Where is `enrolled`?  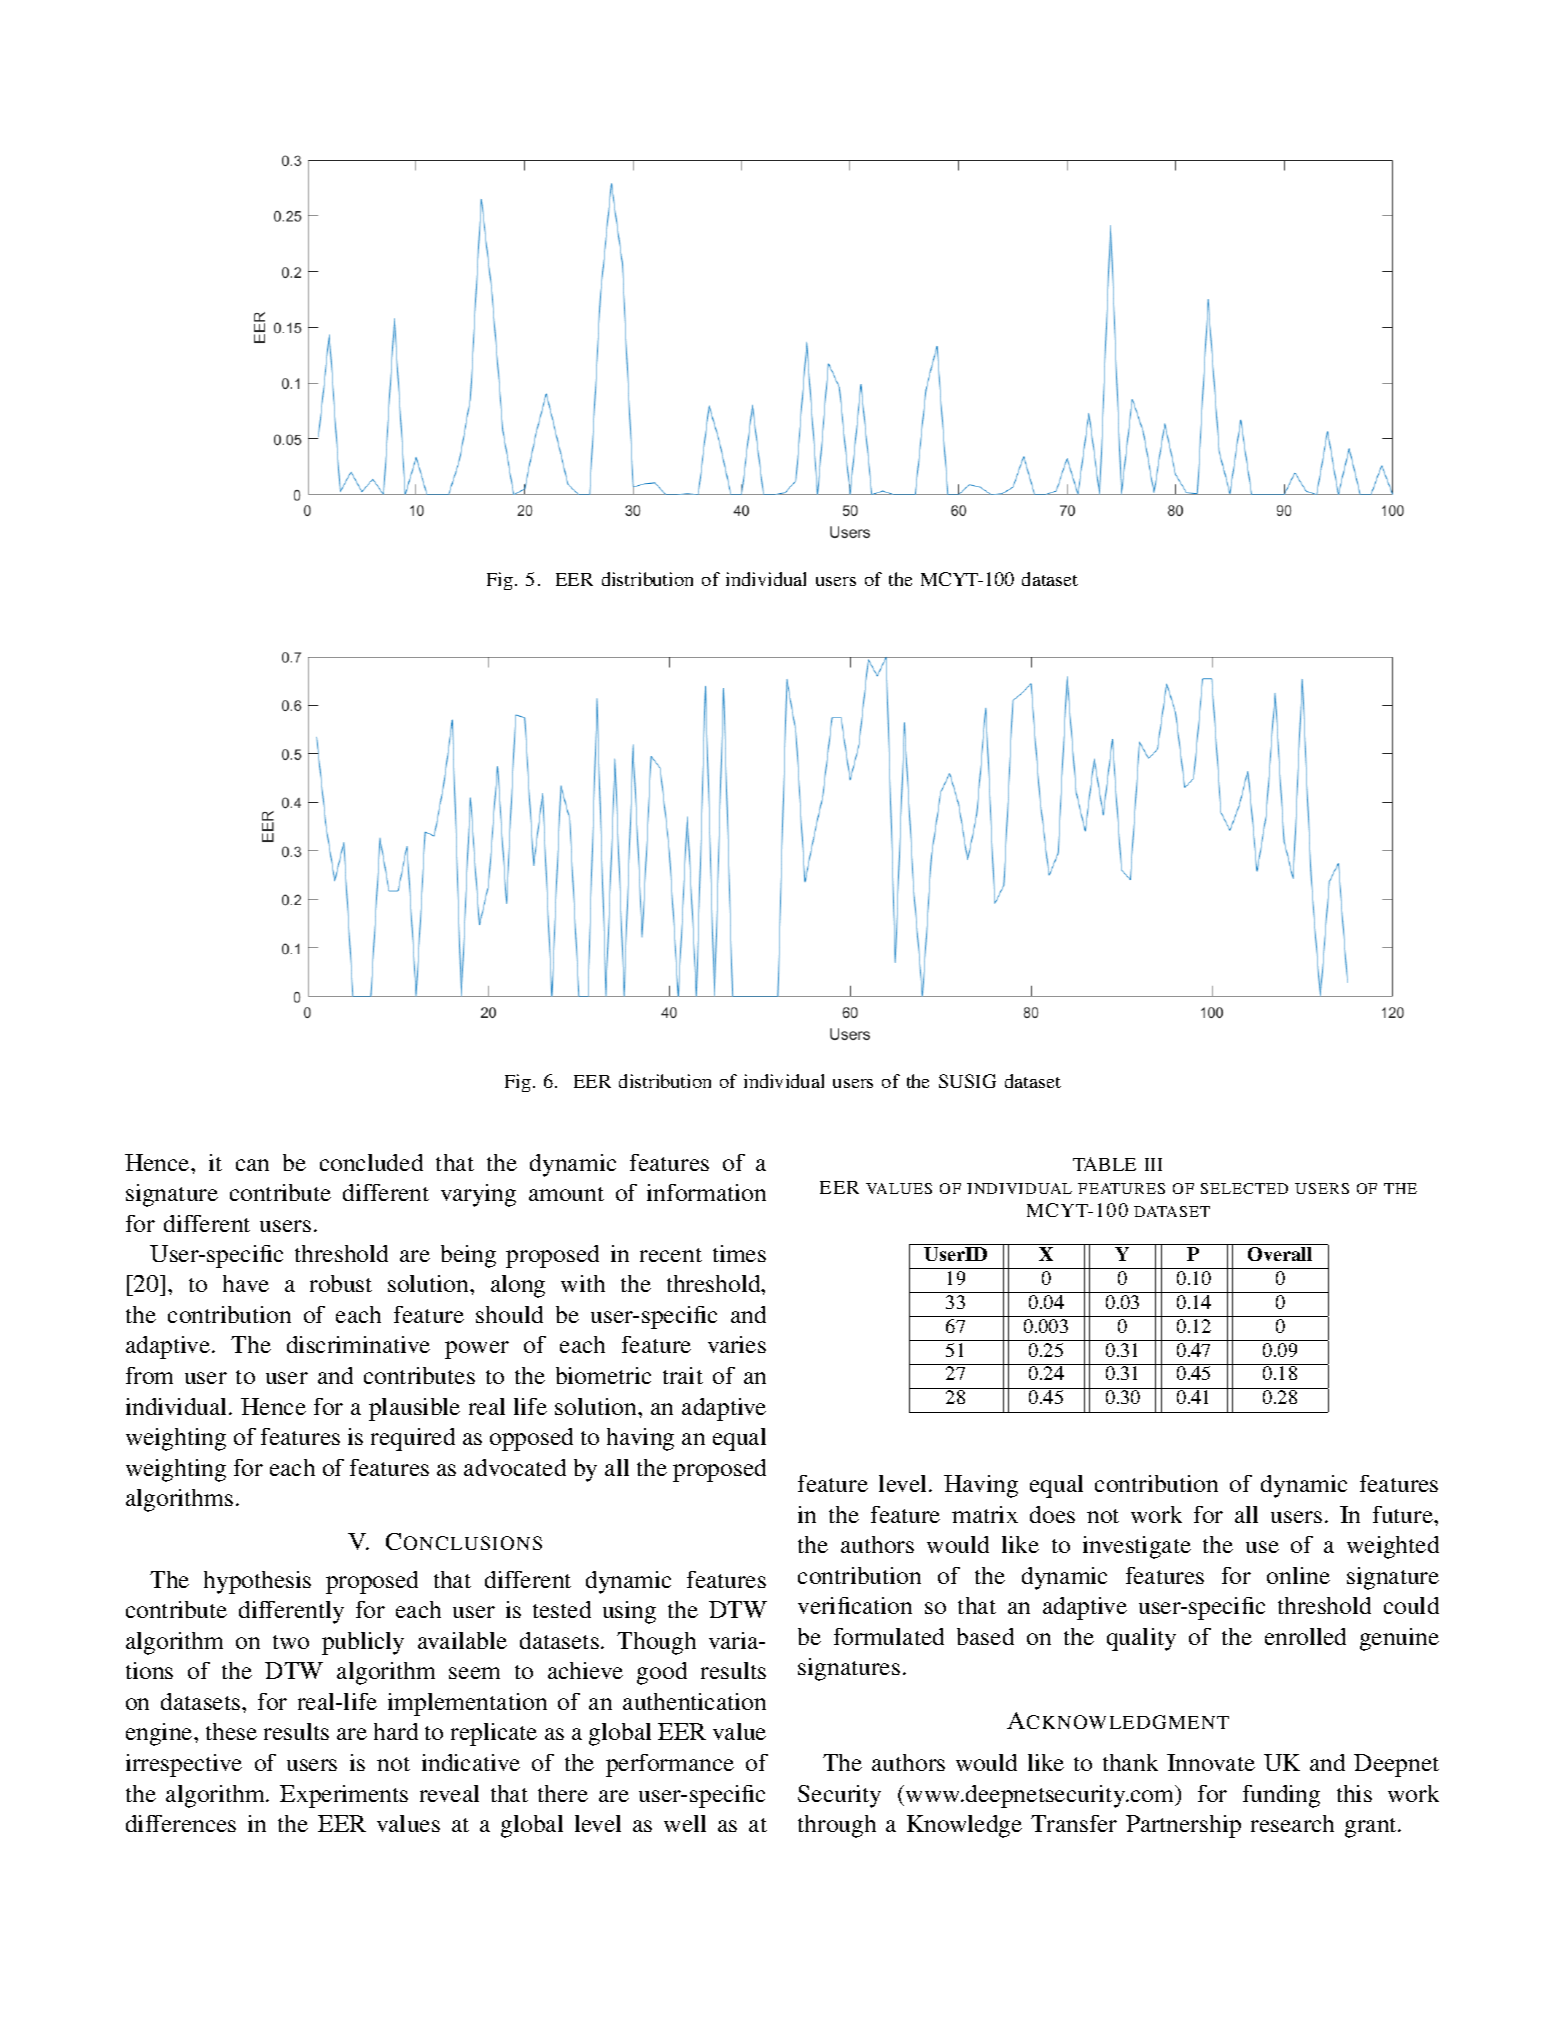 enrolled is located at coordinates (1305, 1636).
